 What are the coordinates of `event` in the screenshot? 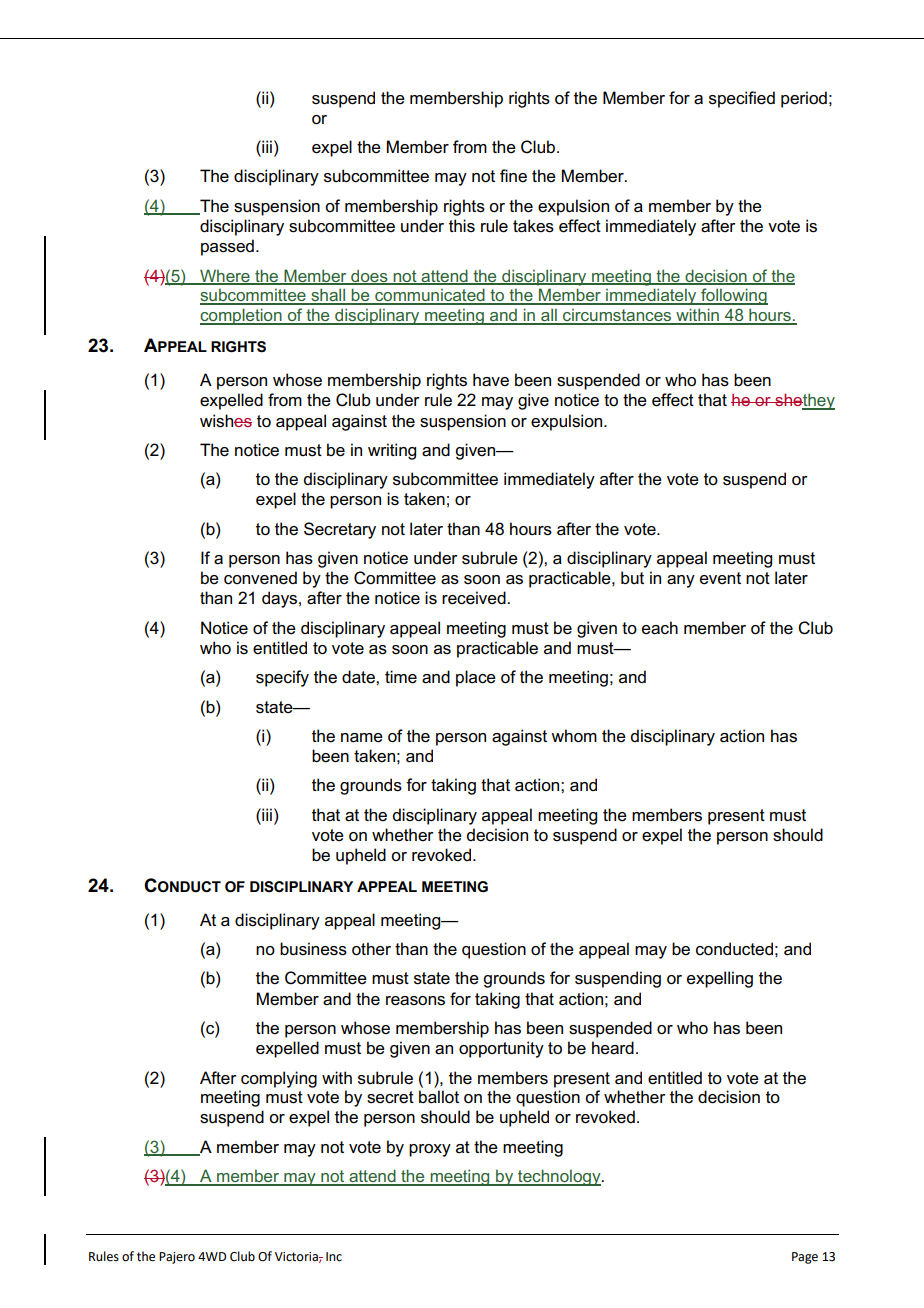 It's located at (720, 578).
